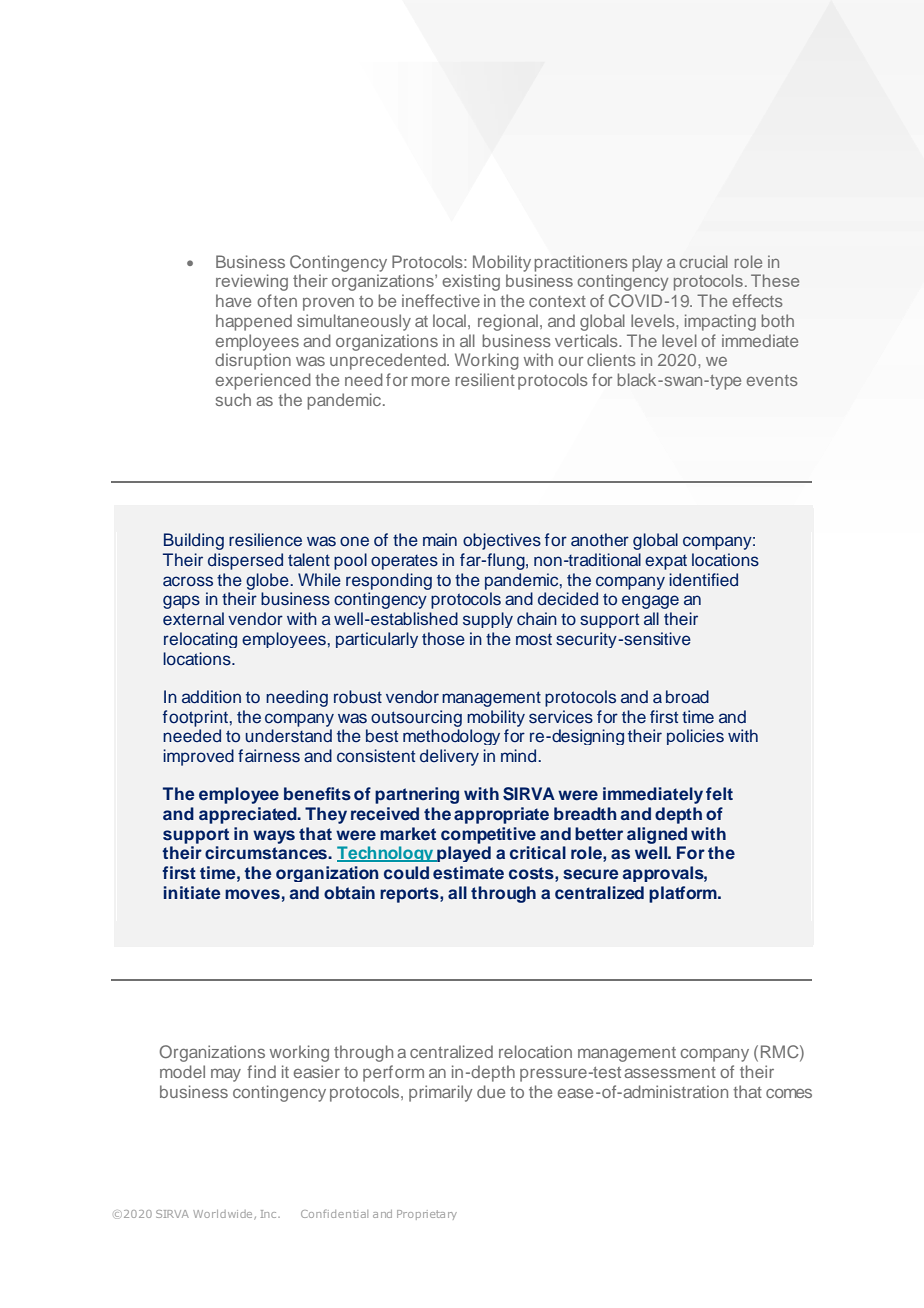  What do you see at coordinates (224, 1215) in the screenshot?
I see `Worldwide` at bounding box center [224, 1215].
